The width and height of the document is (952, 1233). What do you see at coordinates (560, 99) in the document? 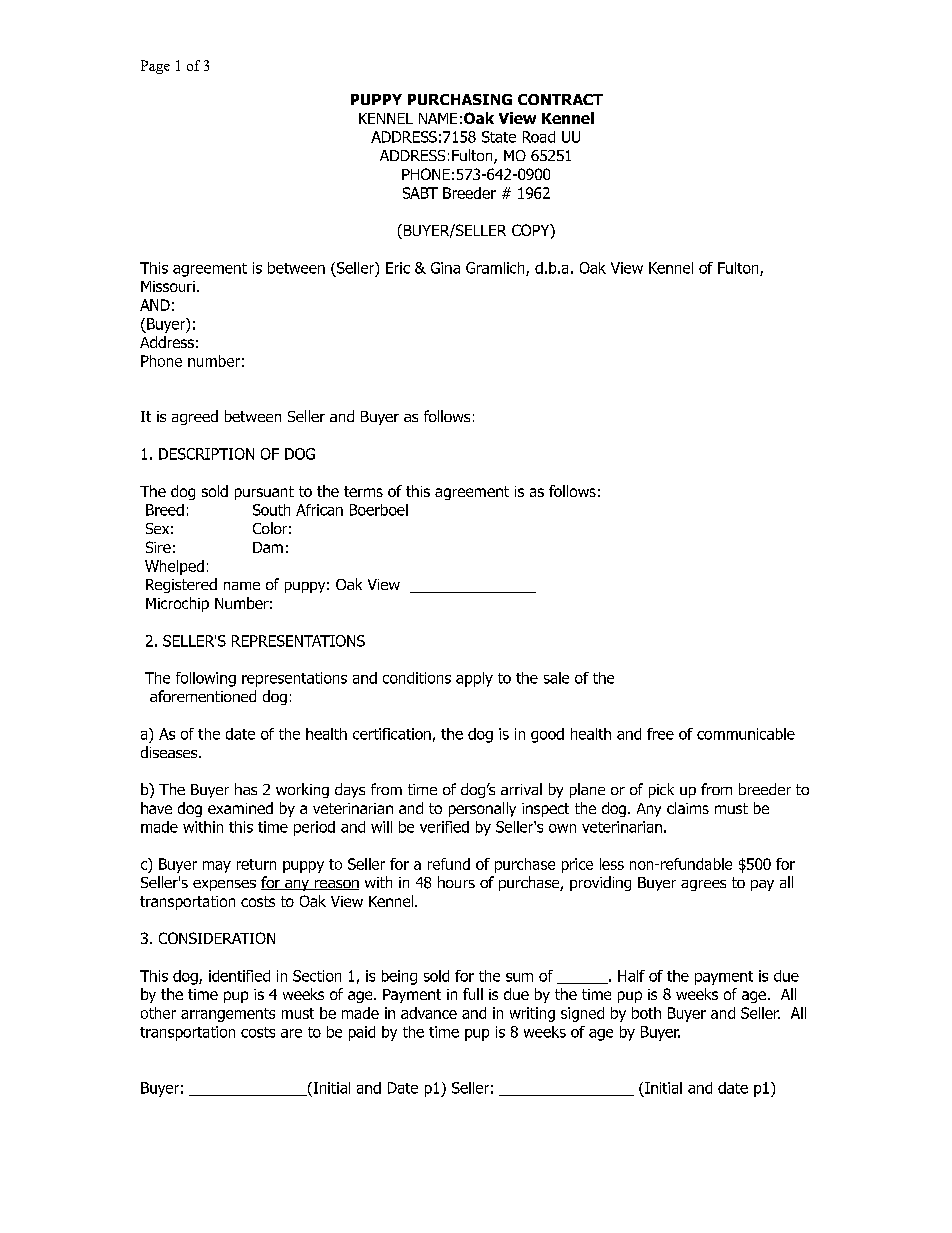
I see `CONTRACT` at bounding box center [560, 99].
